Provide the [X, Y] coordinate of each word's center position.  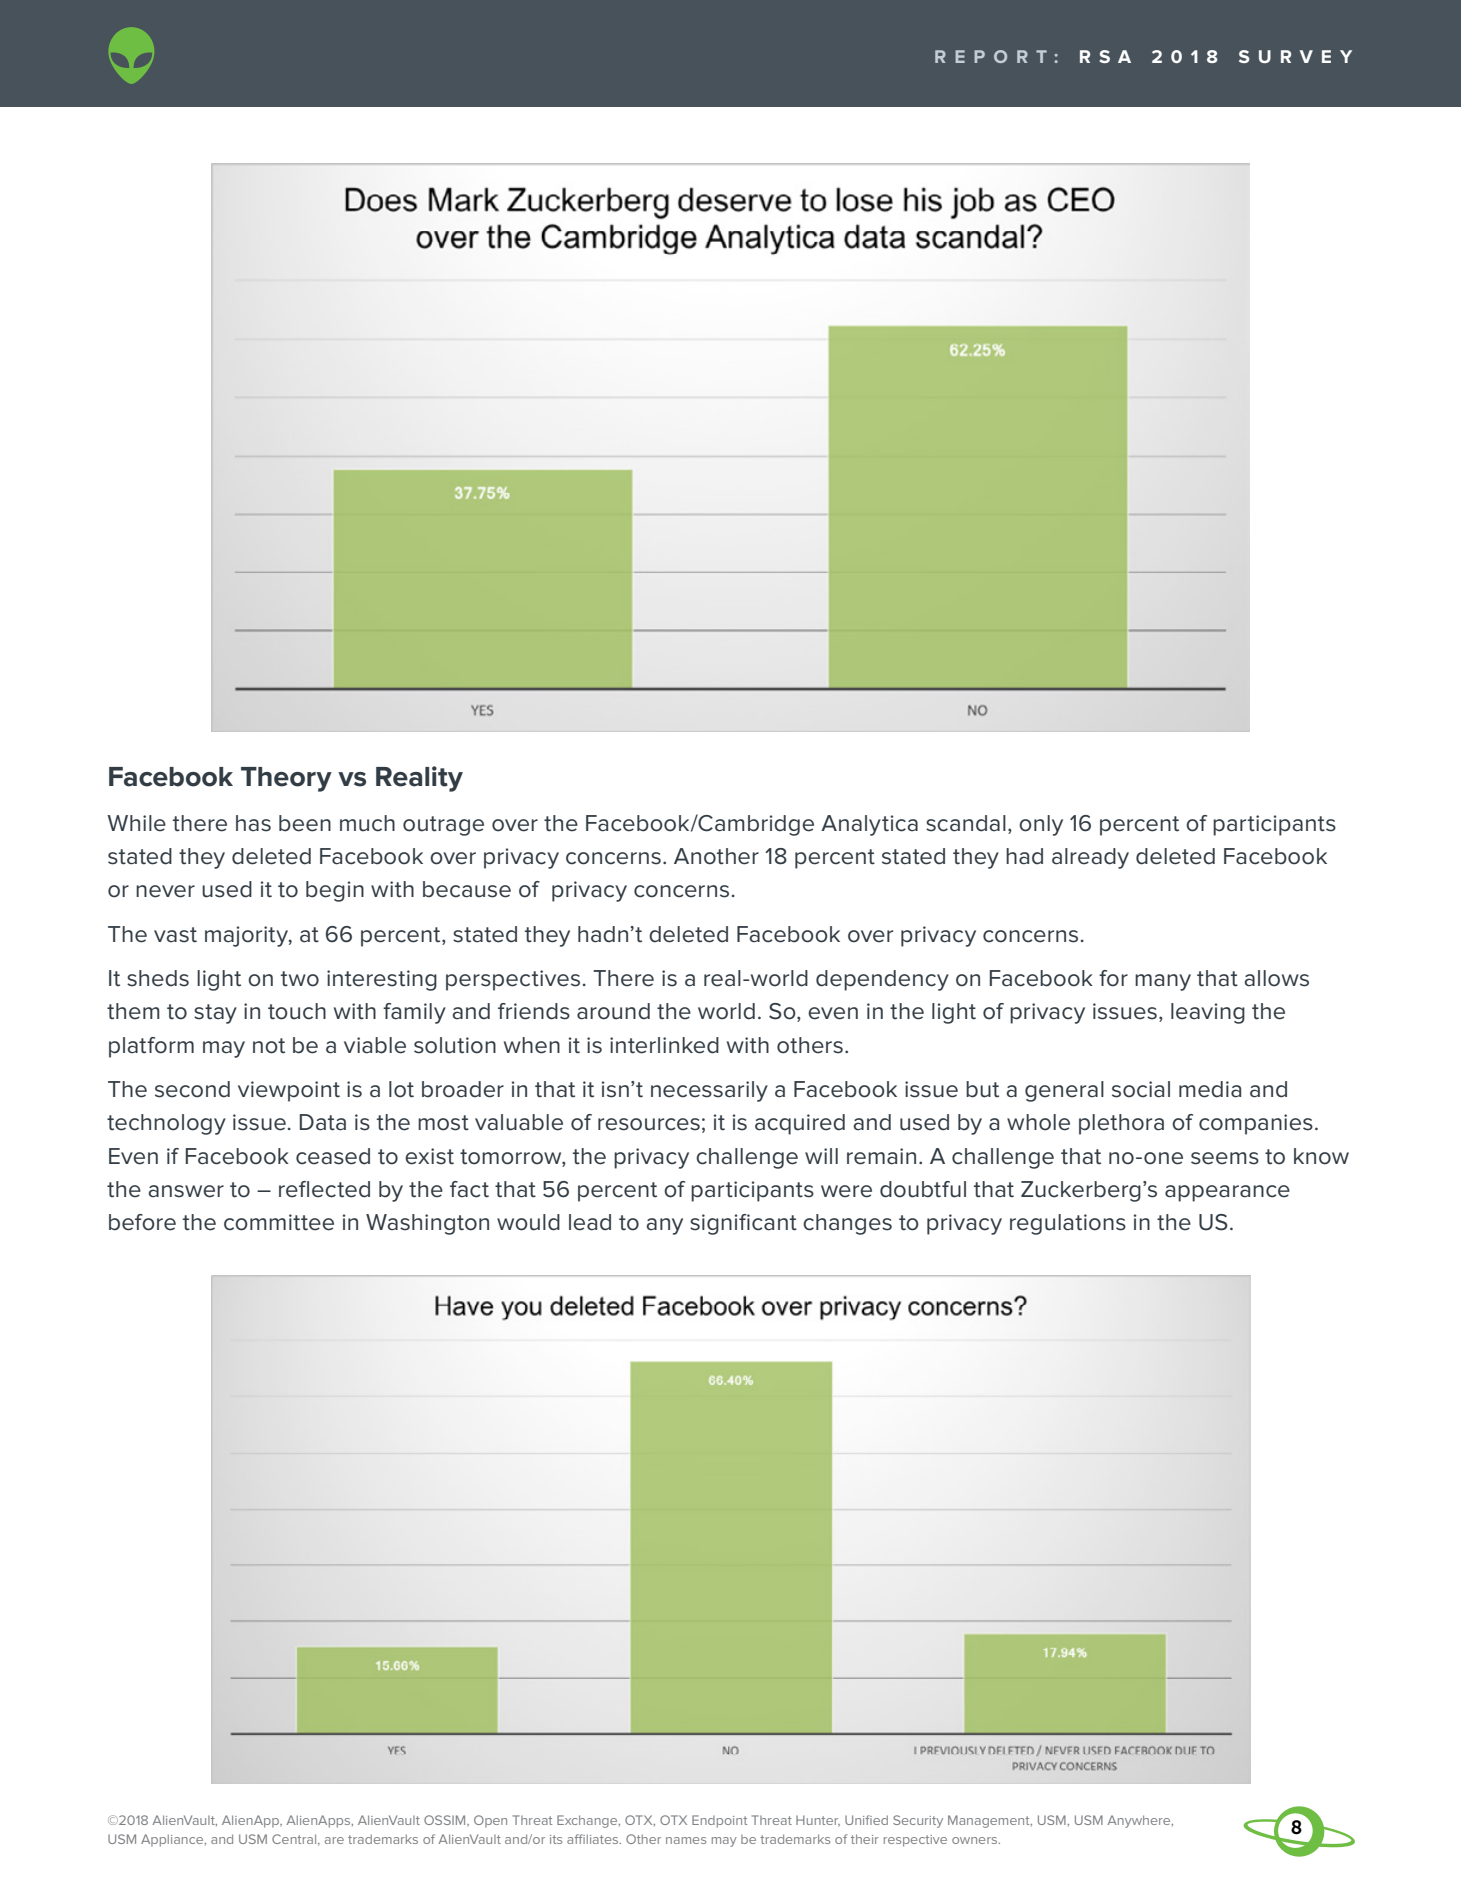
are [334, 1840]
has [253, 823]
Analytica [869, 825]
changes [847, 1224]
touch [297, 1011]
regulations [1068, 1224]
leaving [1208, 1013]
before [142, 1222]
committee [279, 1222]
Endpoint [719, 1821]
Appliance [173, 1840]
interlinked [664, 1045]
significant [743, 1224]
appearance [1227, 1193]
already [1090, 858]
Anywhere [1140, 1821]
